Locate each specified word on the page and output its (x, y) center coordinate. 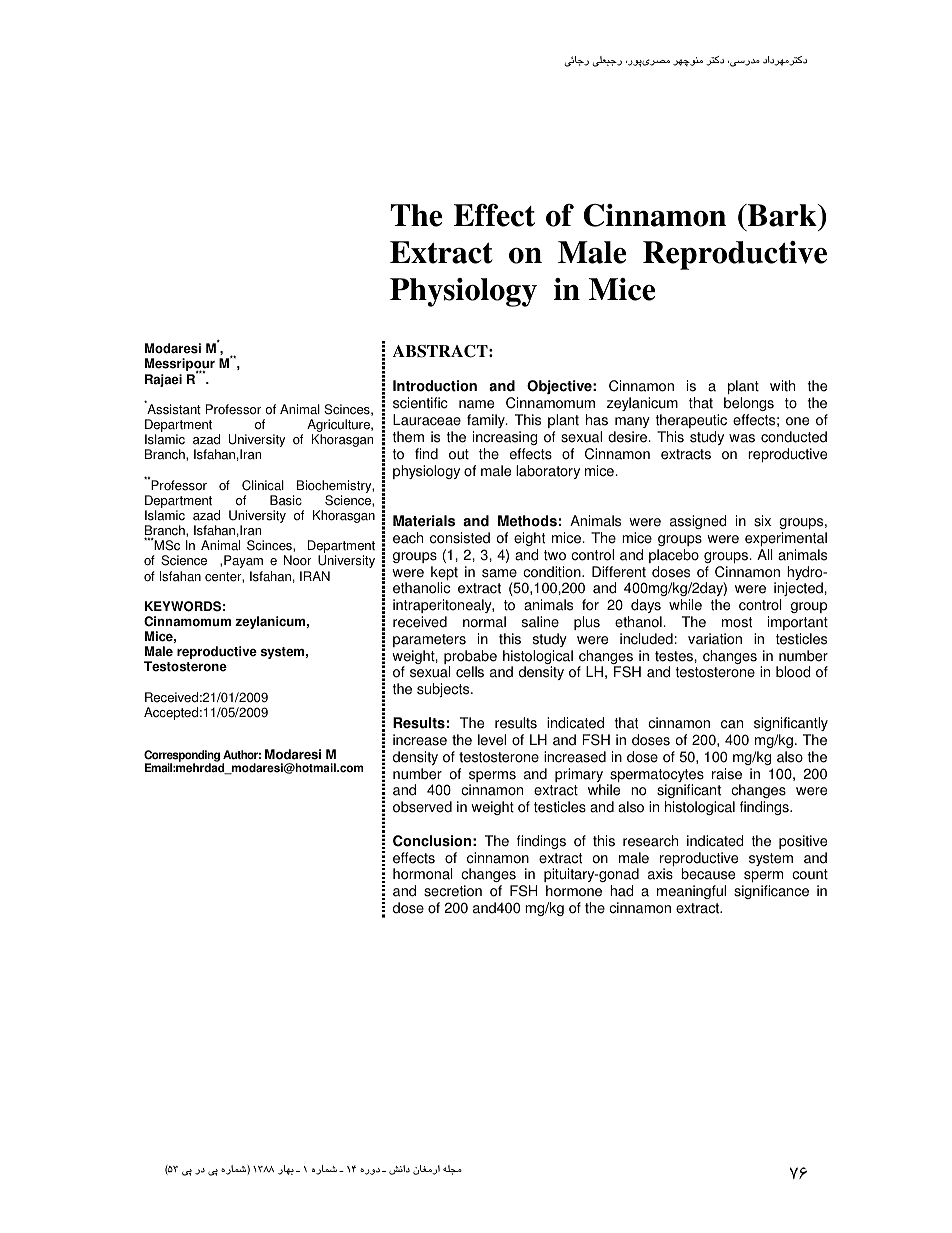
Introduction (435, 386)
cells (470, 672)
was (742, 438)
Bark (782, 217)
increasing (505, 438)
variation (715, 639)
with (782, 386)
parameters (429, 640)
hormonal (423, 874)
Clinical (263, 485)
